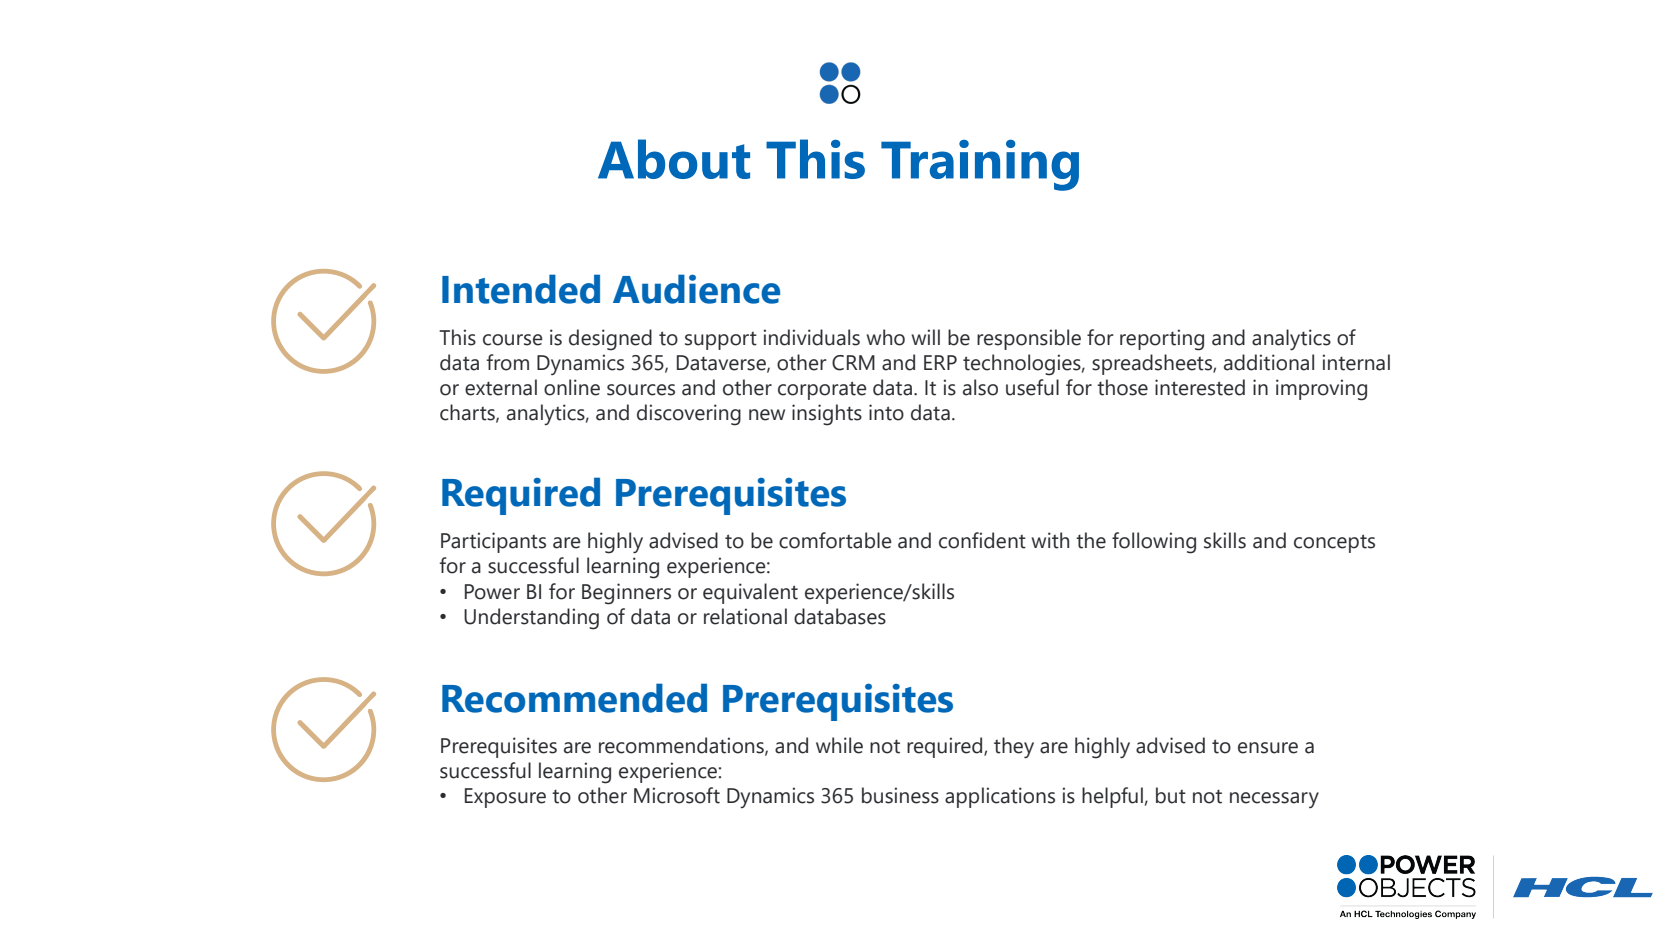 The width and height of the screenshot is (1680, 945). What do you see at coordinates (925, 337) in the screenshot?
I see `will` at bounding box center [925, 337].
